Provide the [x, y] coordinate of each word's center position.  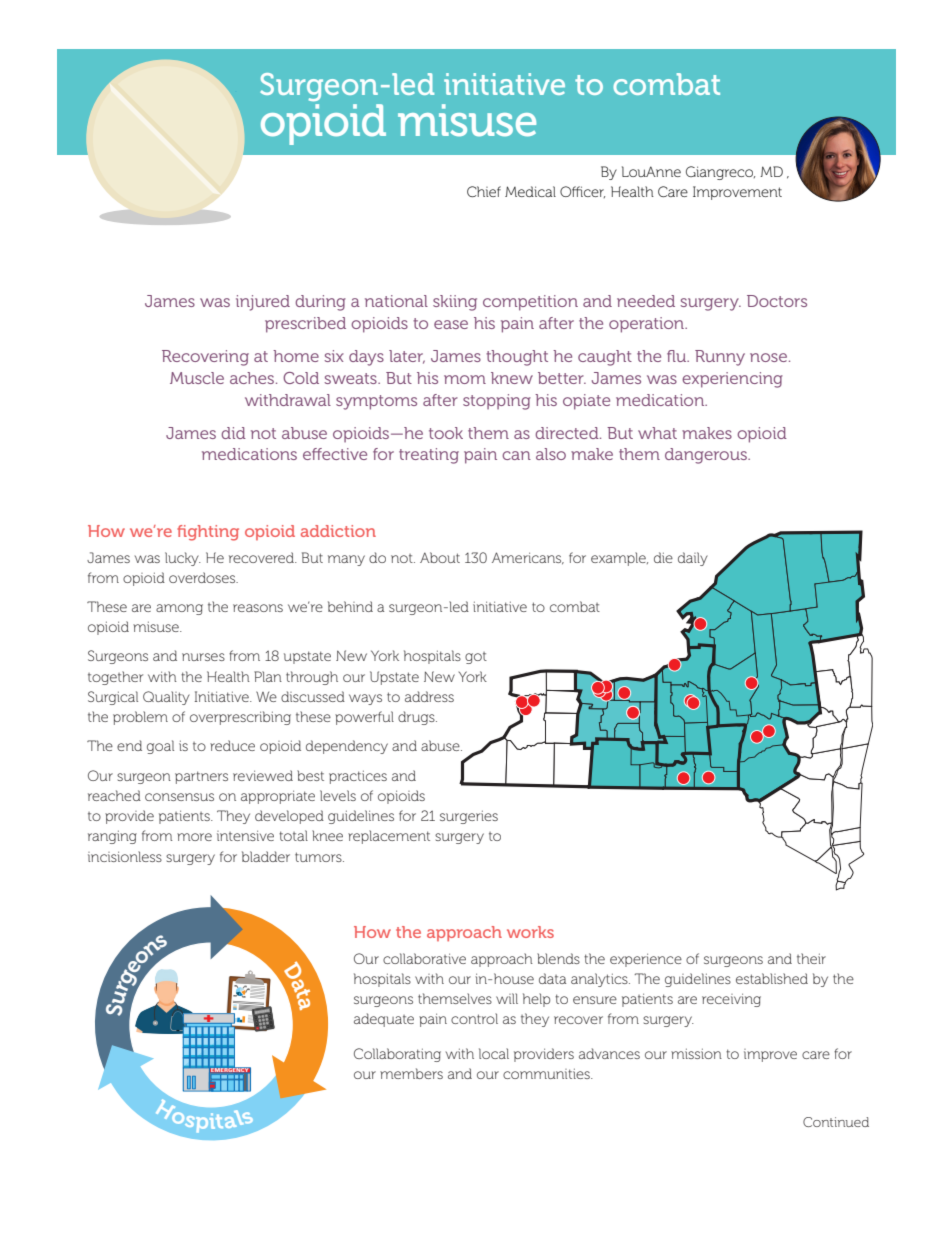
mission [696, 1053]
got [476, 658]
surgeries [469, 817]
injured [263, 303]
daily [693, 559]
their [811, 958]
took [446, 433]
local [494, 1053]
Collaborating [397, 1055]
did [233, 433]
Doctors [777, 301]
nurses [203, 657]
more [194, 837]
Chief [484, 191]
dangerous [707, 456]
